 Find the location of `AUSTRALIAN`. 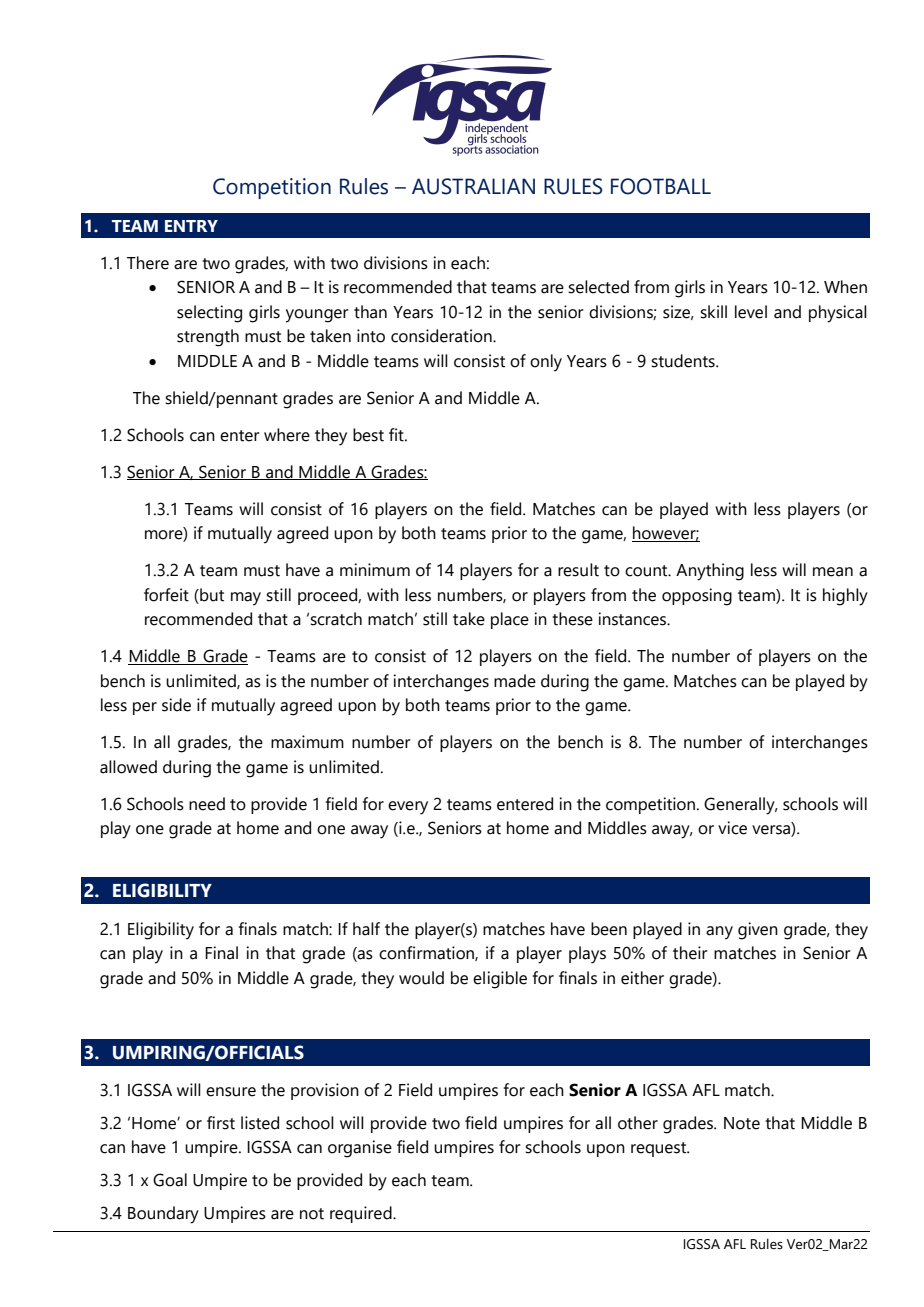

AUSTRALIAN is located at coordinates (473, 186).
